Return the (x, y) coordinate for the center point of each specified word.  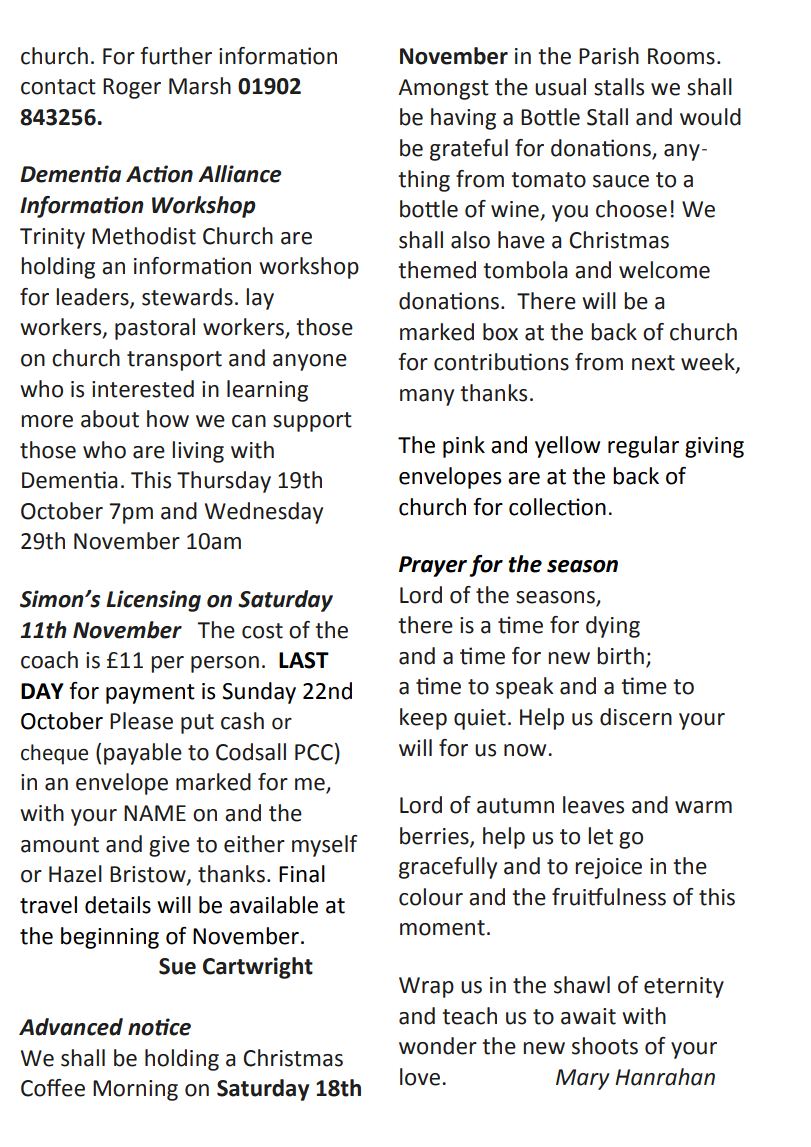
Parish (609, 56)
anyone (310, 362)
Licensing (153, 601)
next (653, 363)
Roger (132, 88)
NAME (155, 813)
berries (435, 836)
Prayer (433, 566)
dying (613, 627)
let (600, 836)
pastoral (155, 329)
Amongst (443, 89)
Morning (135, 1090)
